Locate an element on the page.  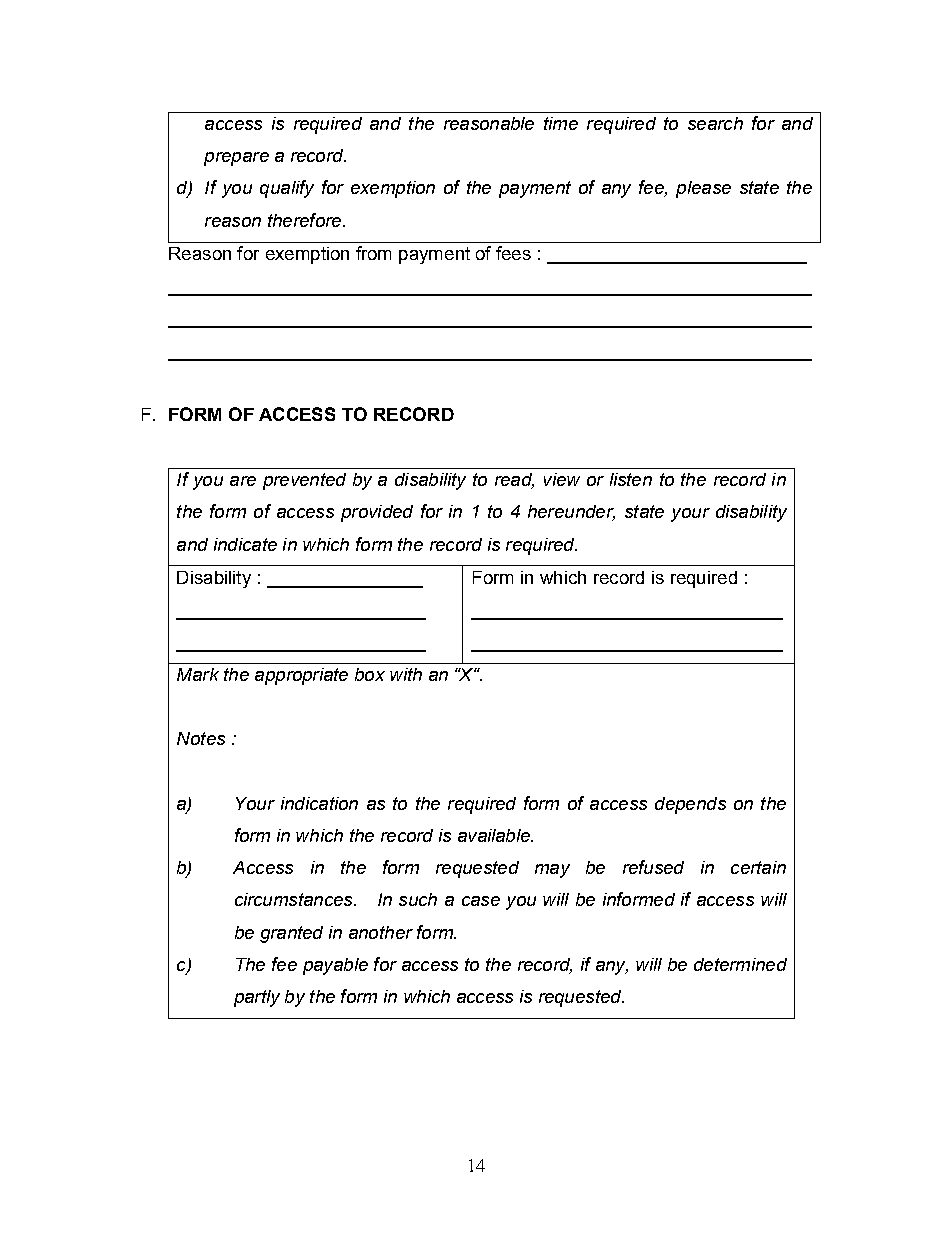
prepare is located at coordinates (236, 159).
